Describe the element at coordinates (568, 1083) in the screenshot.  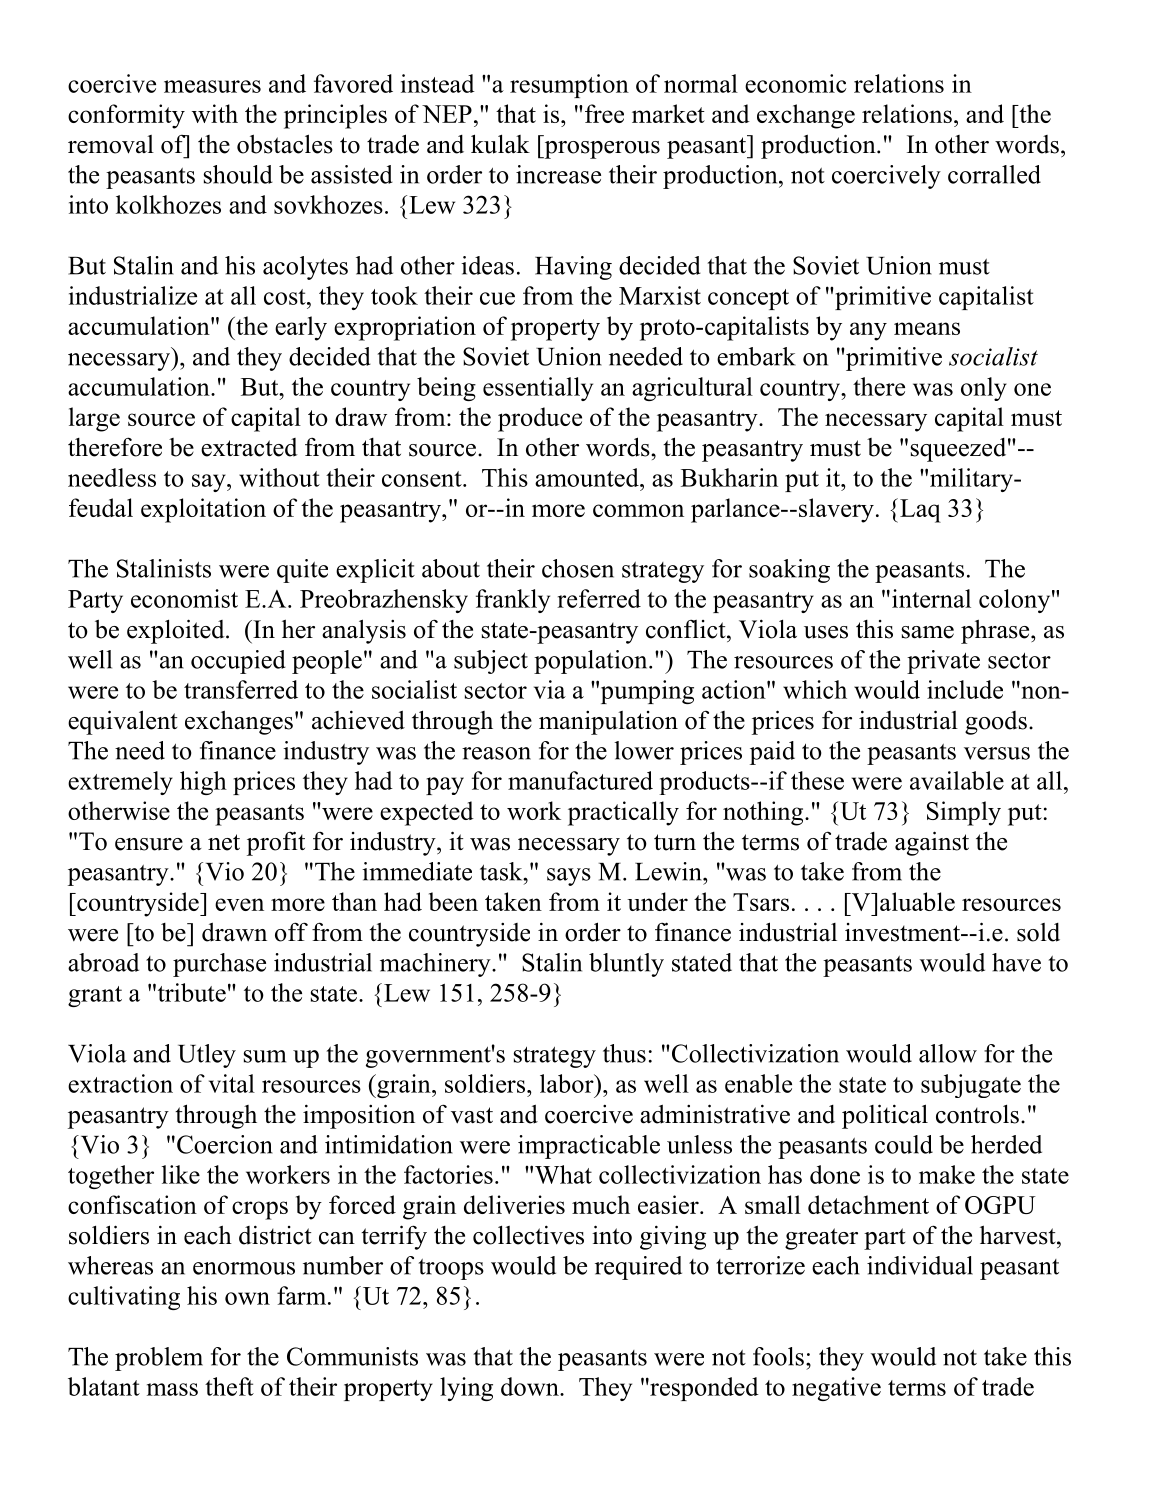
I see `labor` at that location.
